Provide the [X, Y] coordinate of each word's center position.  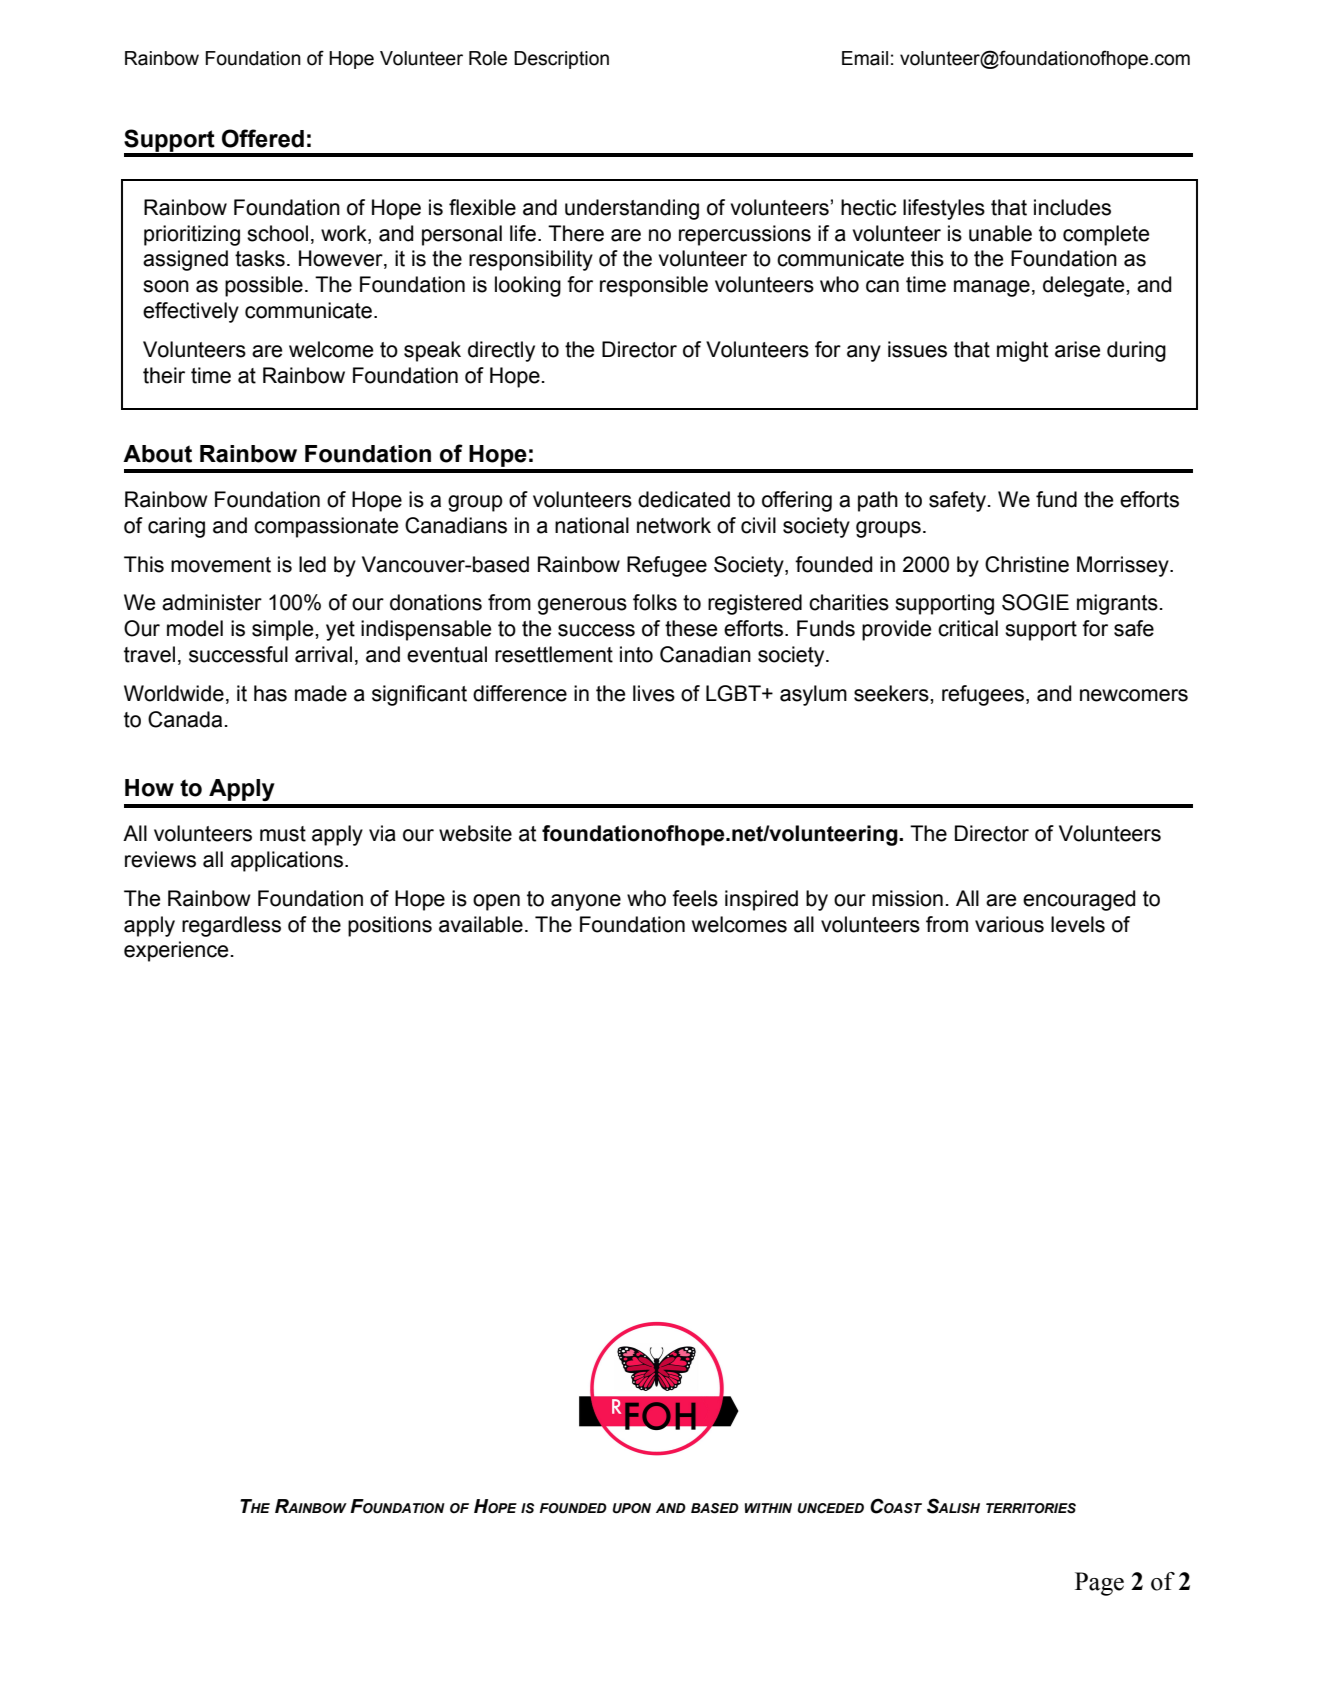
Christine [1027, 564]
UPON [632, 1508]
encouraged [1079, 900]
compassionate [326, 527]
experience [176, 951]
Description [561, 60]
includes [1072, 207]
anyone [586, 902]
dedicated [684, 499]
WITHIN [768, 1508]
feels [695, 898]
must [283, 834]
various [1009, 924]
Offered [263, 138]
